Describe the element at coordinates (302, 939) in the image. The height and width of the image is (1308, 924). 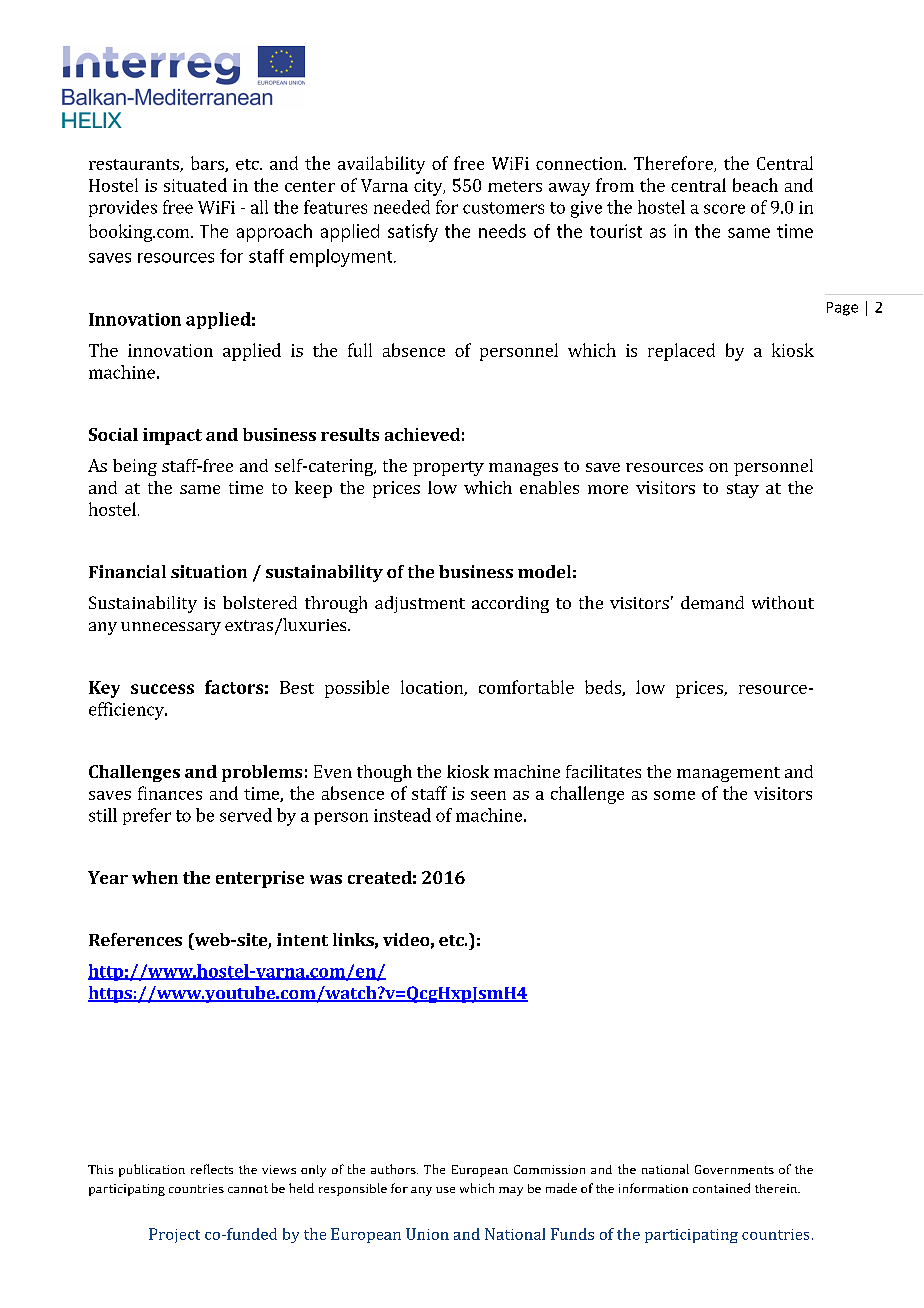
I see `intent` at that location.
